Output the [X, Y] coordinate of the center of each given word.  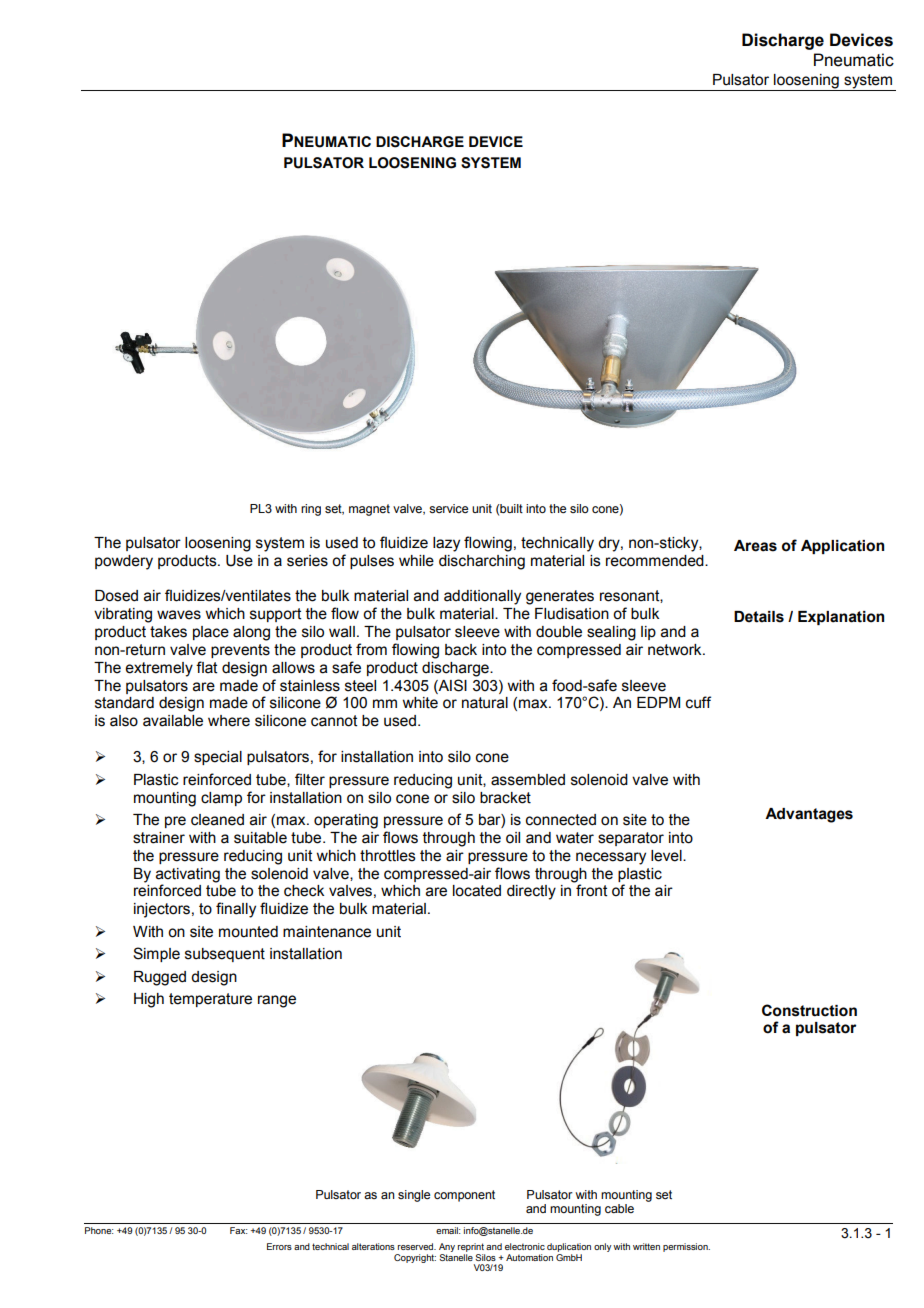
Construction [809, 1010]
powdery [124, 562]
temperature [210, 1000]
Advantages [809, 815]
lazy [446, 544]
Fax [238, 1230]
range [277, 1001]
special [218, 758]
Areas [755, 546]
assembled [528, 780]
